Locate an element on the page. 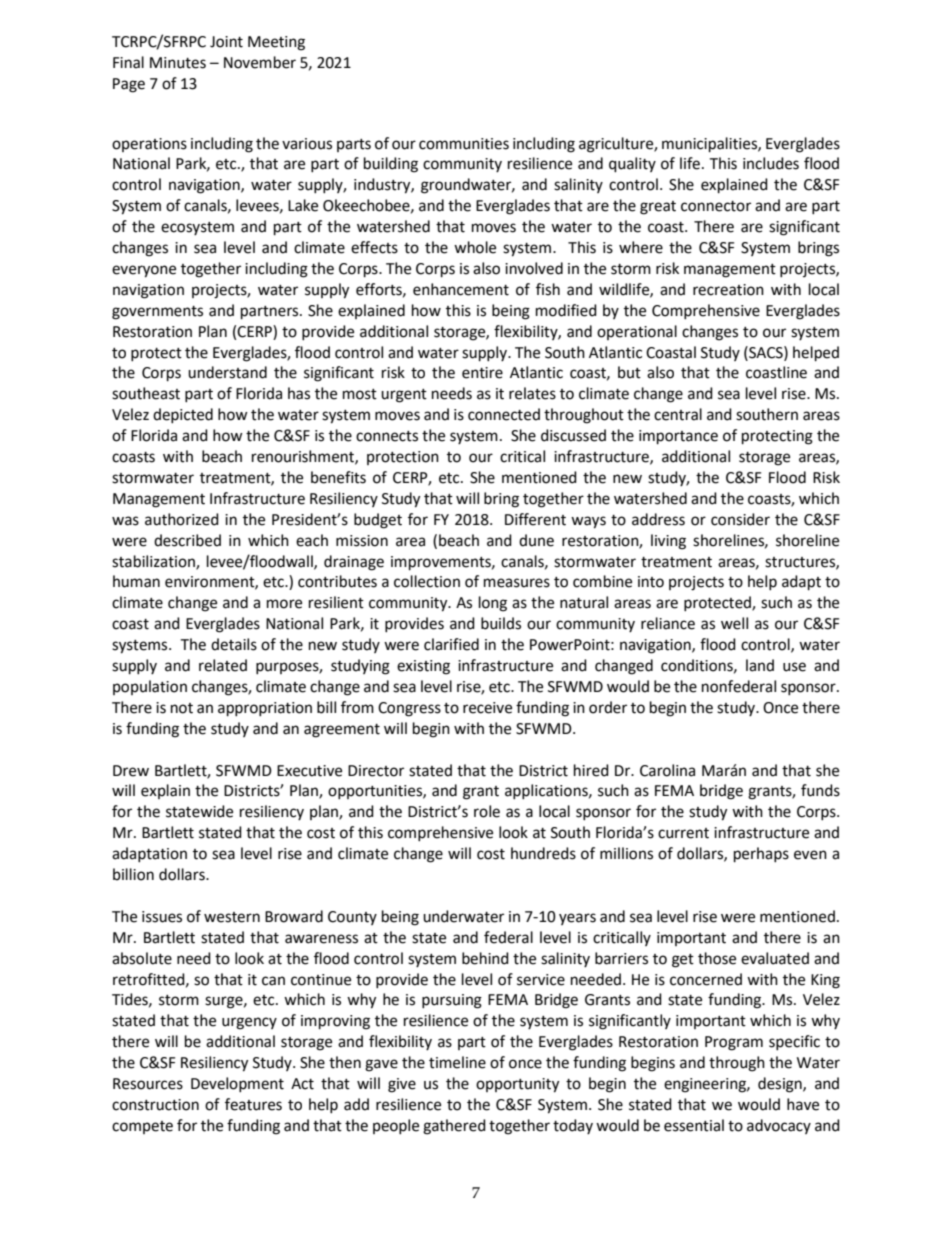  well is located at coordinates (734, 623).
